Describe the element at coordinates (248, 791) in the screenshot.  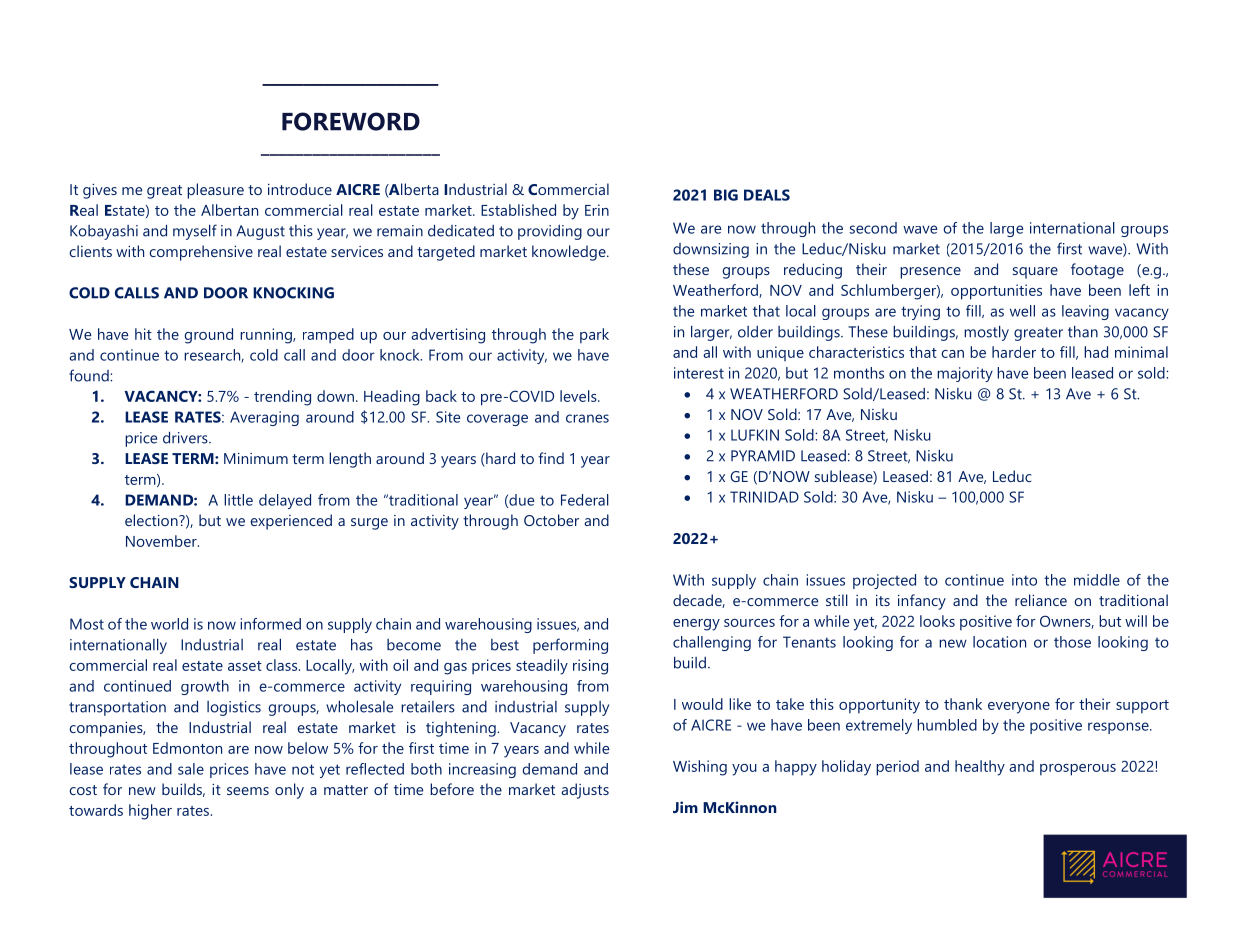
I see `seems` at that location.
